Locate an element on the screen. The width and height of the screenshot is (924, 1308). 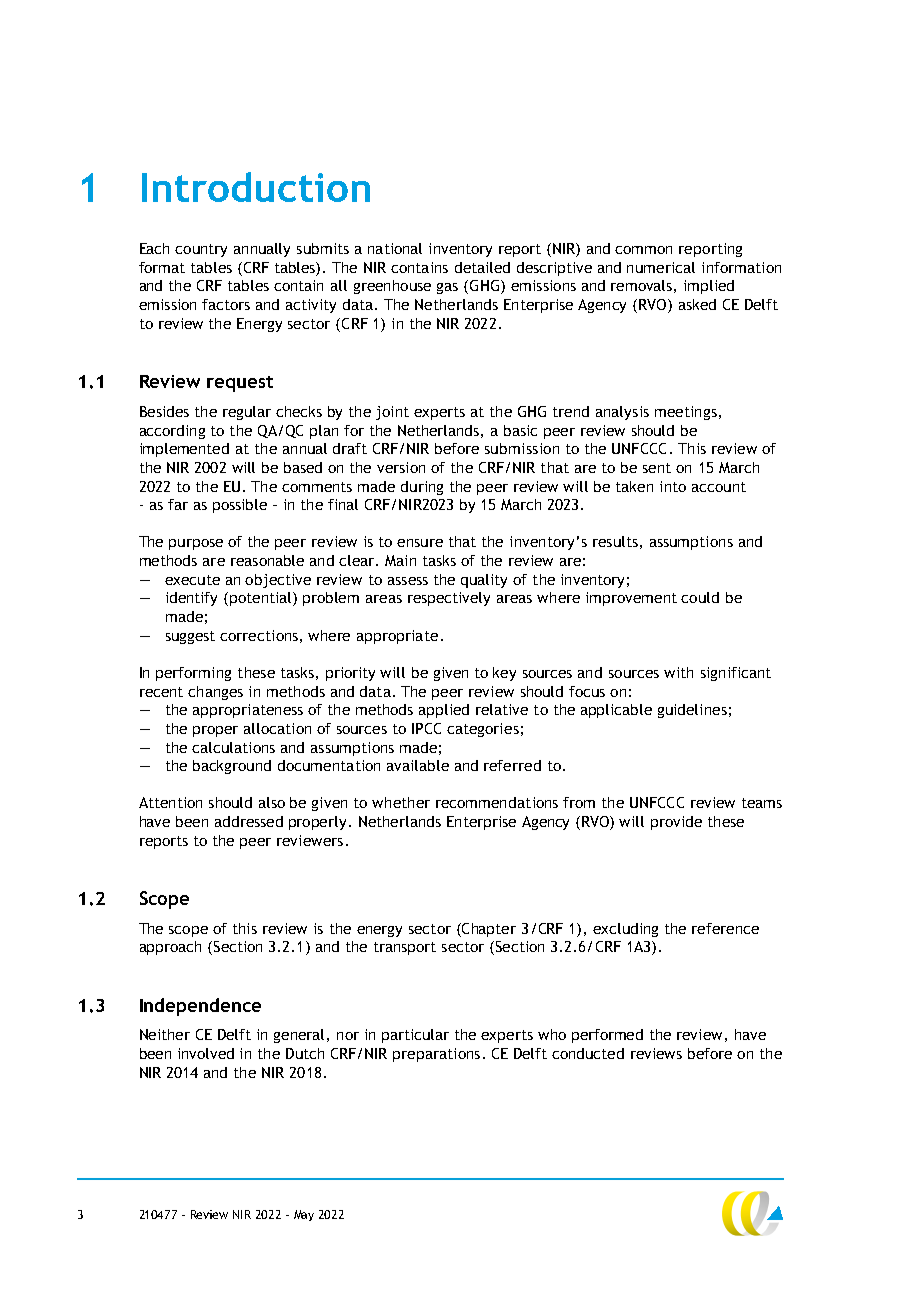
Introduction is located at coordinates (256, 187).
